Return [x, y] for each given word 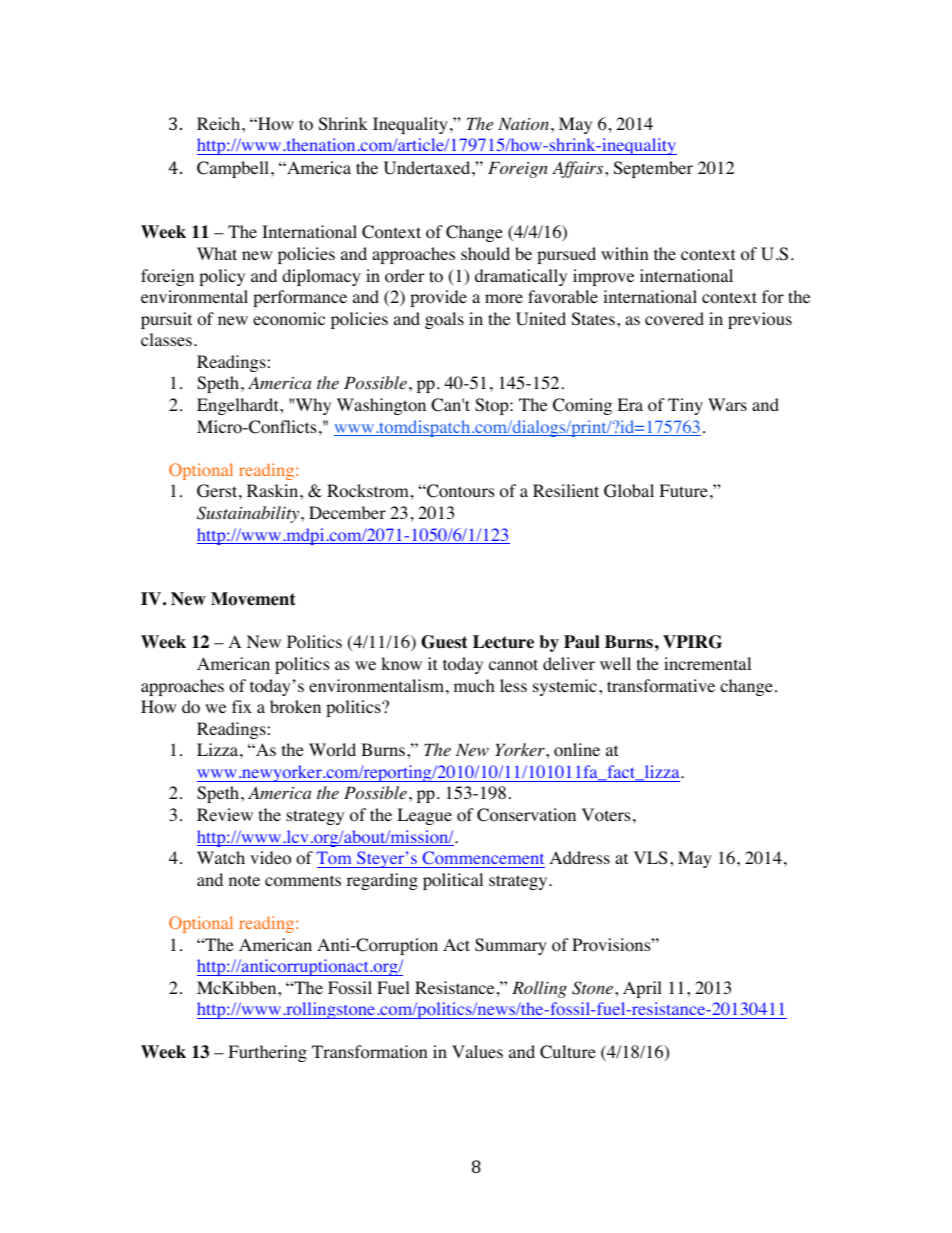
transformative [661, 686]
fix [242, 706]
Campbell [233, 169]
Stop [493, 406]
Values [477, 1051]
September [653, 169]
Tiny [685, 406]
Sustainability [249, 514]
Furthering [267, 1053]
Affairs [579, 169]
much [474, 685]
